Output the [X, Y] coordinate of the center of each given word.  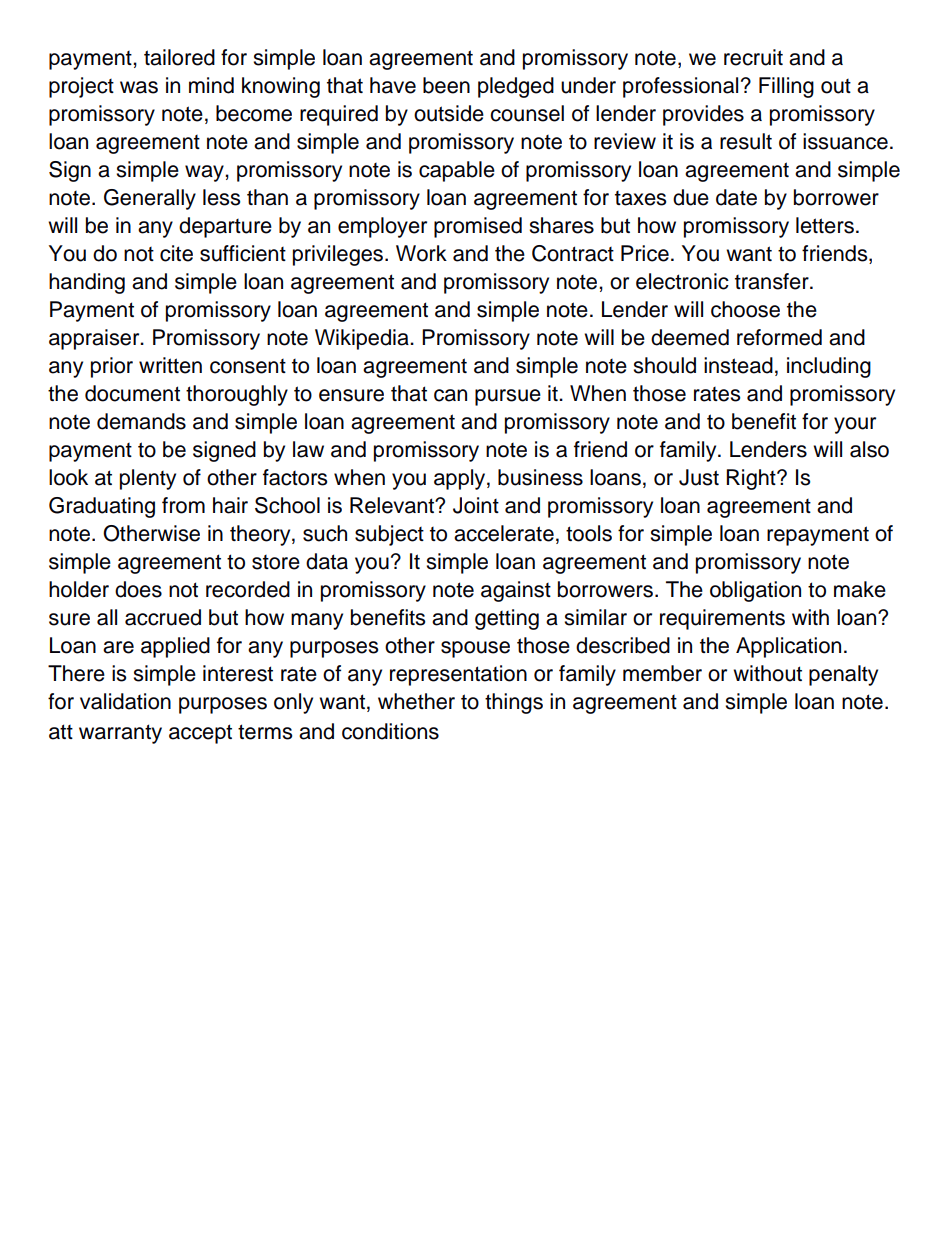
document [132, 393]
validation [125, 701]
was [139, 87]
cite [176, 253]
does [138, 589]
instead [738, 365]
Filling [786, 87]
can [450, 395]
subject [389, 535]
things [514, 703]
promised [478, 227]
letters [825, 225]
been [446, 85]
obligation [755, 591]
